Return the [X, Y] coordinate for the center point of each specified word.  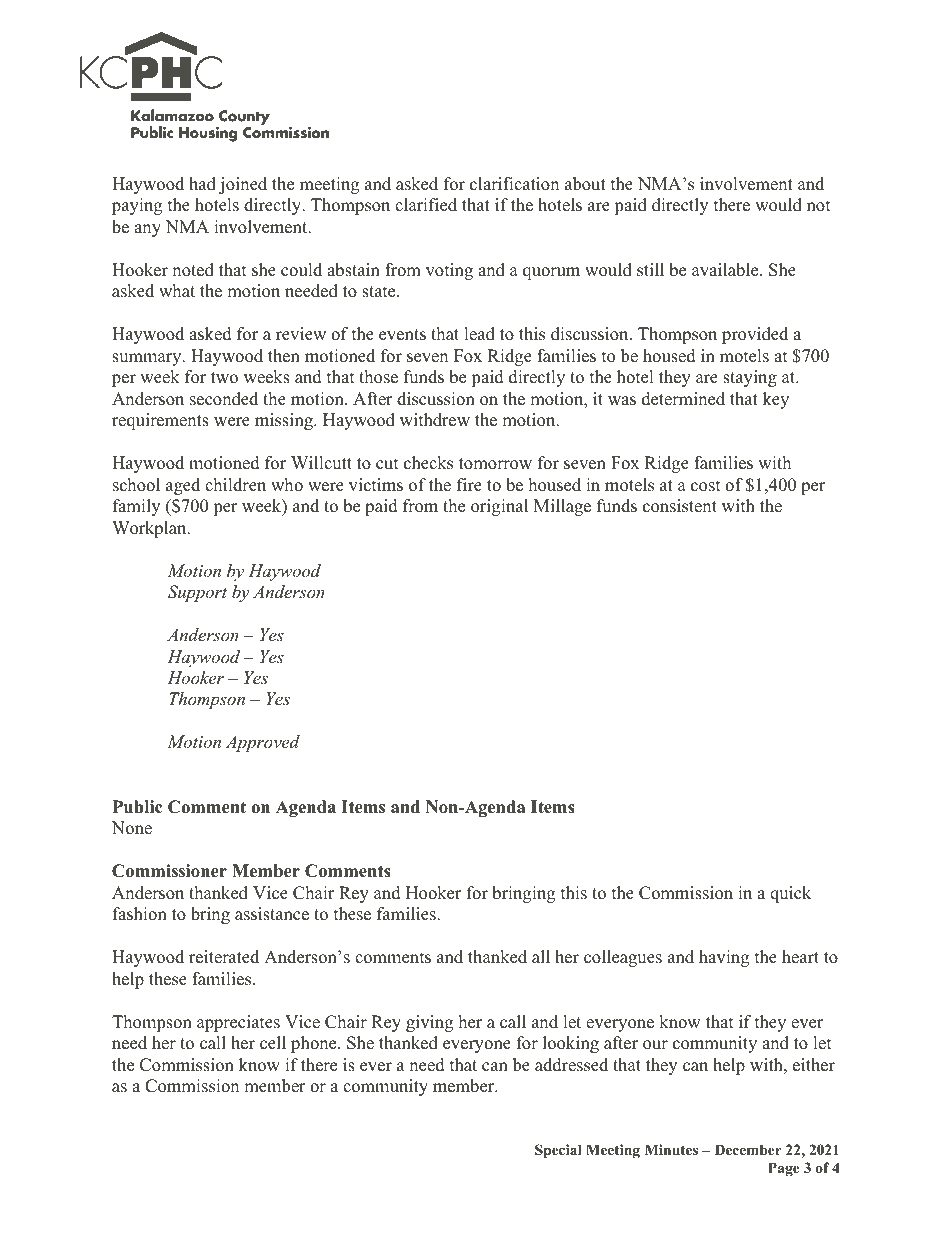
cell [273, 1043]
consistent [680, 506]
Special [558, 1151]
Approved [263, 743]
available [726, 270]
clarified [426, 205]
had [202, 184]
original [499, 507]
